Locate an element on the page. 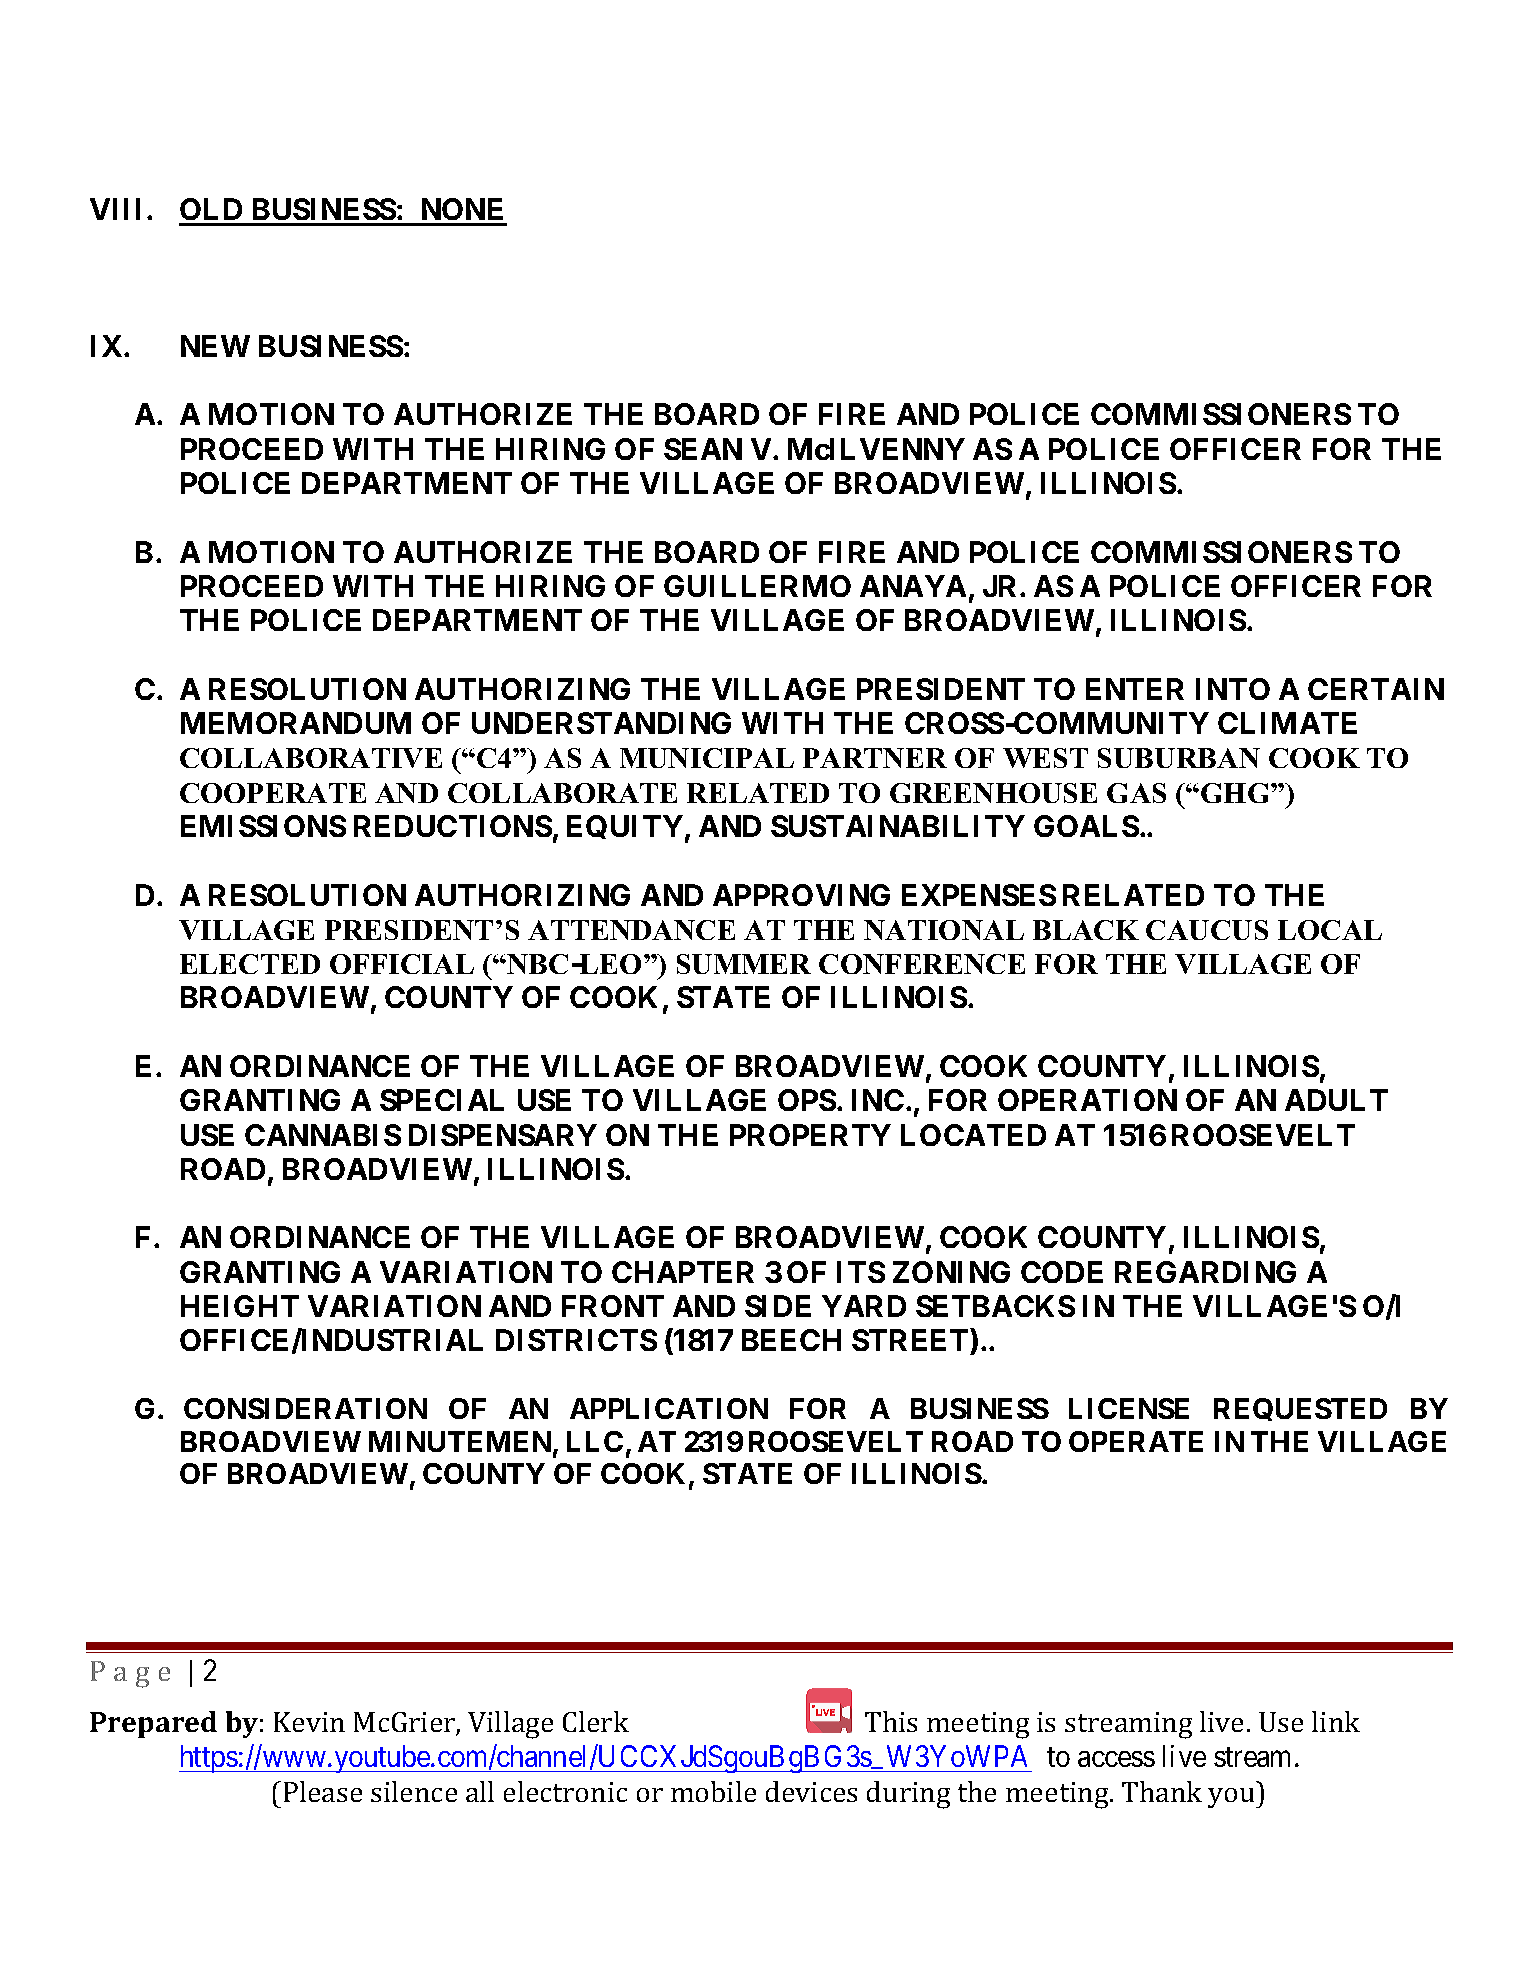 Image resolution: width=1521 pixels, height=1968 pixels. HEIGHT is located at coordinates (240, 1306).
